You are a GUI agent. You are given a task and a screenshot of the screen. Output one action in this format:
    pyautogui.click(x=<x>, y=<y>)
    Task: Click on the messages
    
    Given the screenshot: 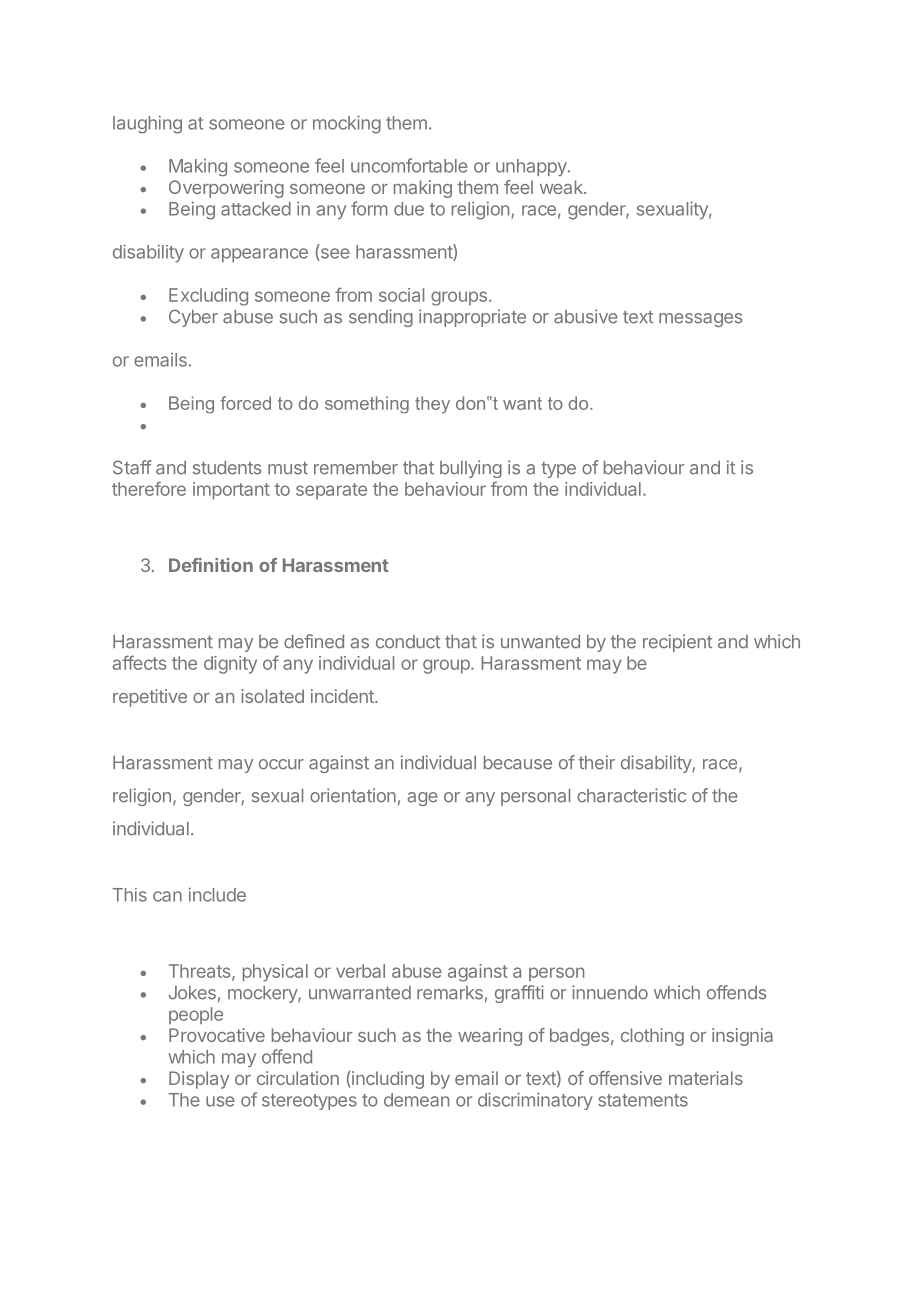 What is the action you would take?
    pyautogui.click(x=700, y=320)
